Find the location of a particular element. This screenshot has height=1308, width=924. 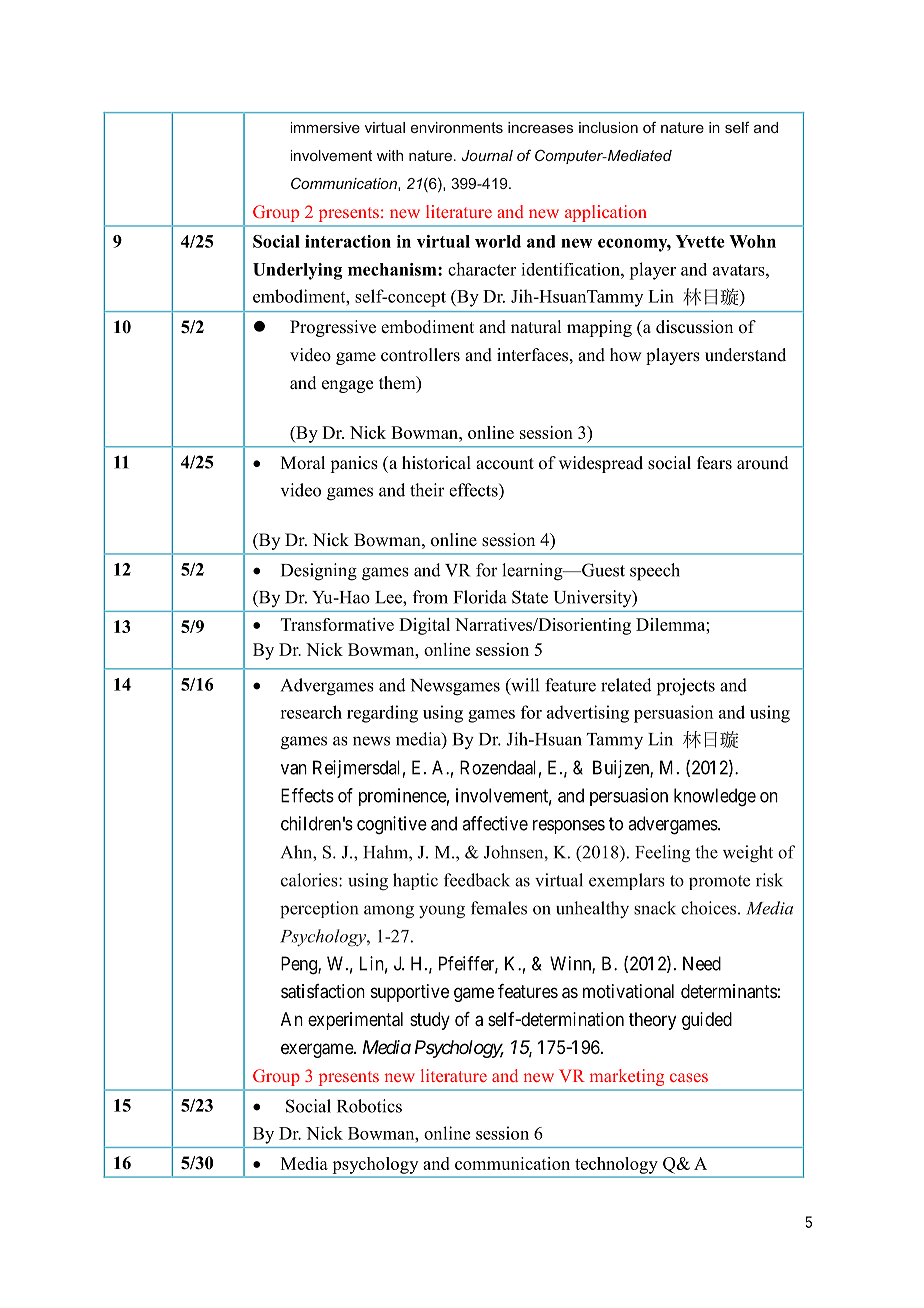

increases is located at coordinates (540, 127).
